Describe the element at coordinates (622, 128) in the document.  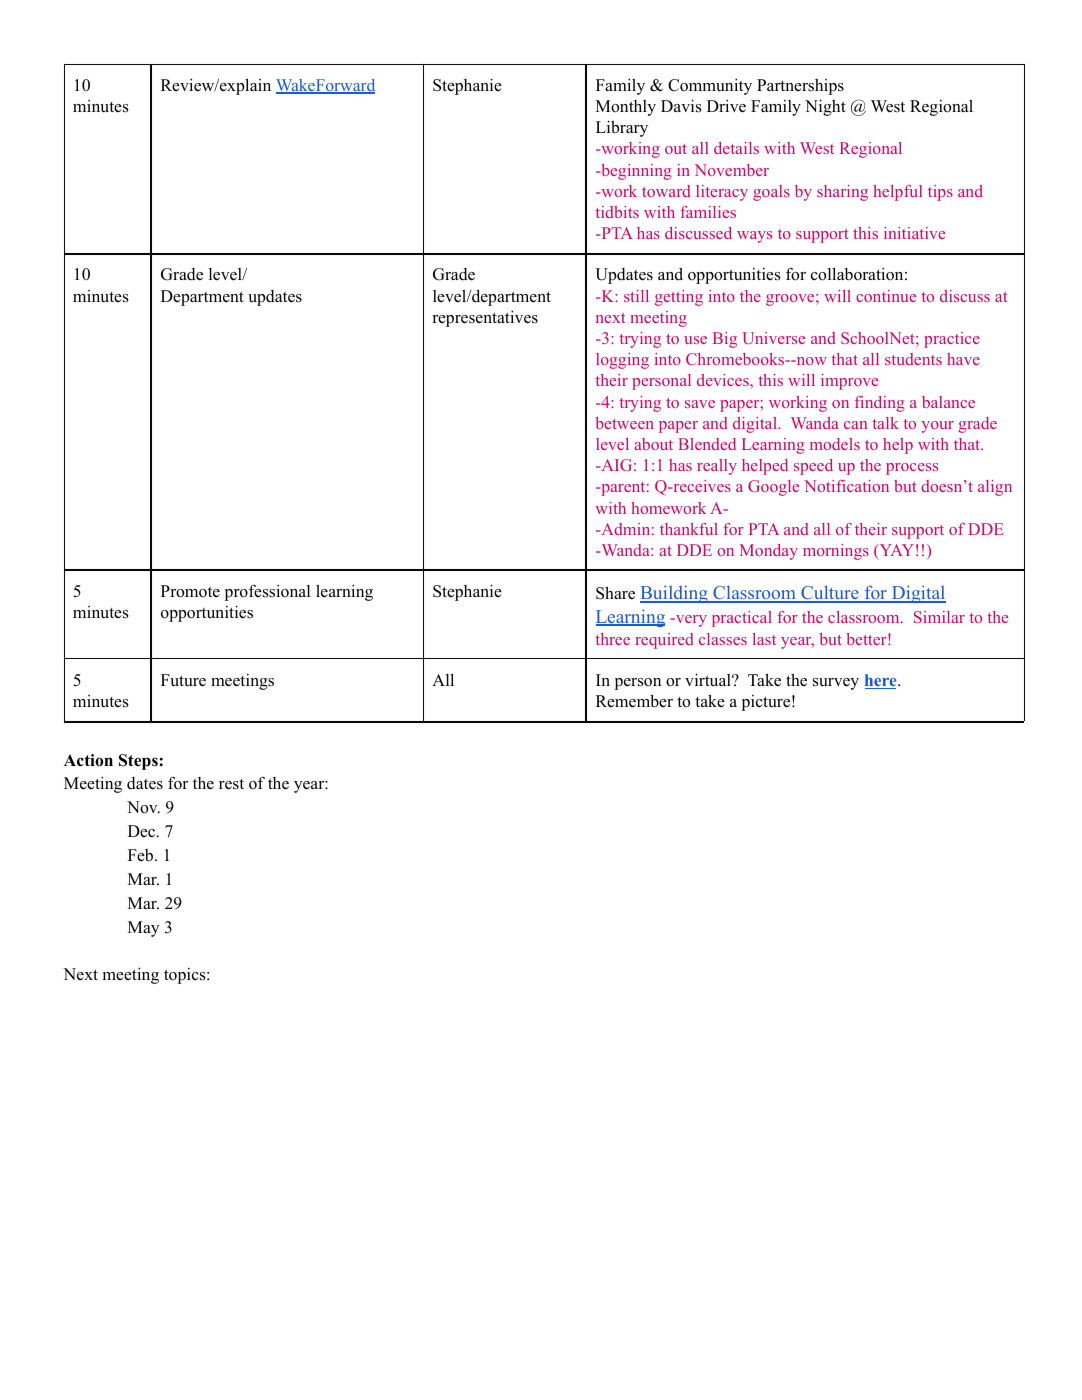
I see `Library` at that location.
